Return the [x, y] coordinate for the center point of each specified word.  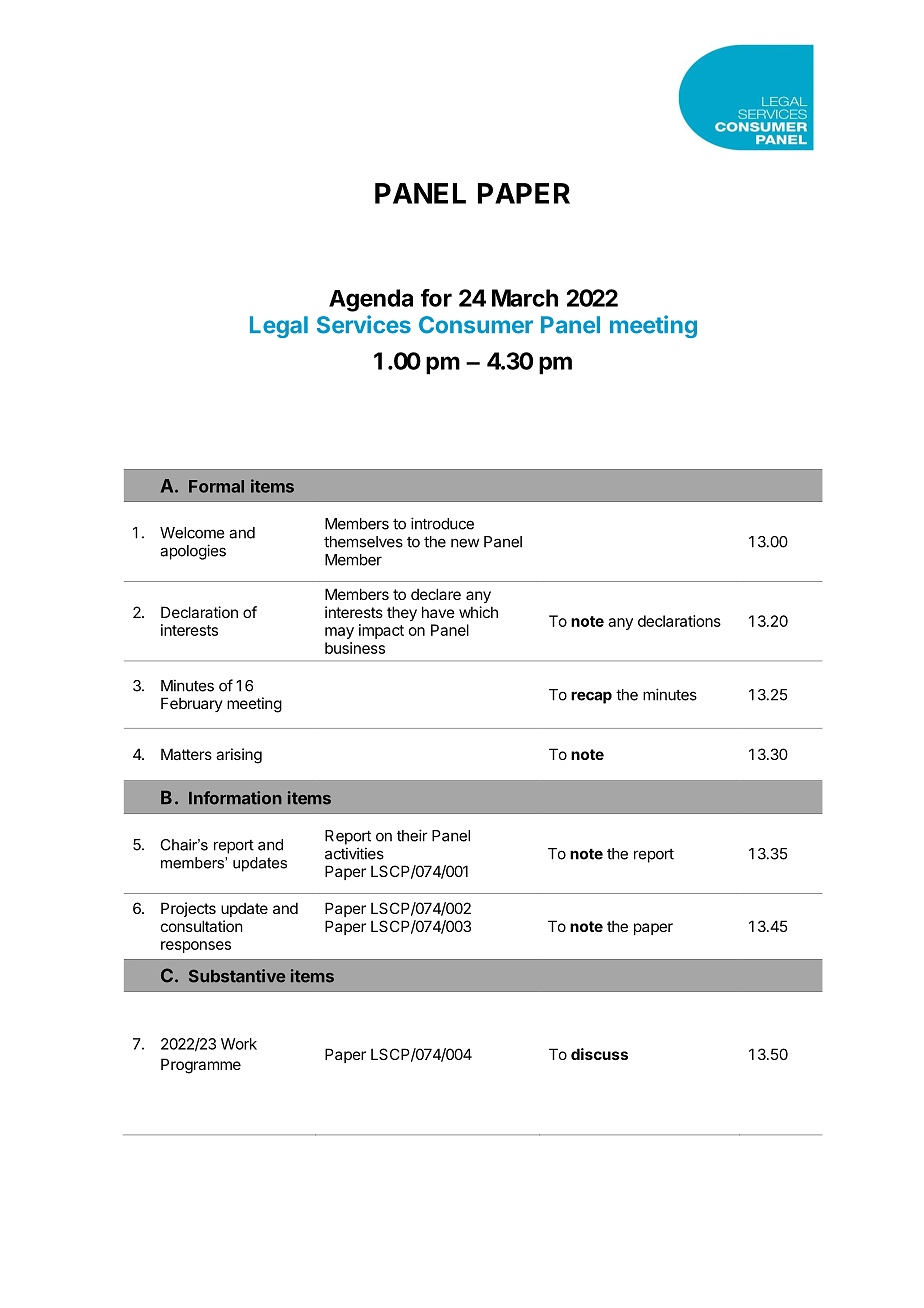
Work [239, 1044]
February [192, 704]
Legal [279, 327]
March [525, 298]
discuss [599, 1054]
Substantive [237, 976]
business [355, 648]
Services [364, 324]
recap [591, 697]
